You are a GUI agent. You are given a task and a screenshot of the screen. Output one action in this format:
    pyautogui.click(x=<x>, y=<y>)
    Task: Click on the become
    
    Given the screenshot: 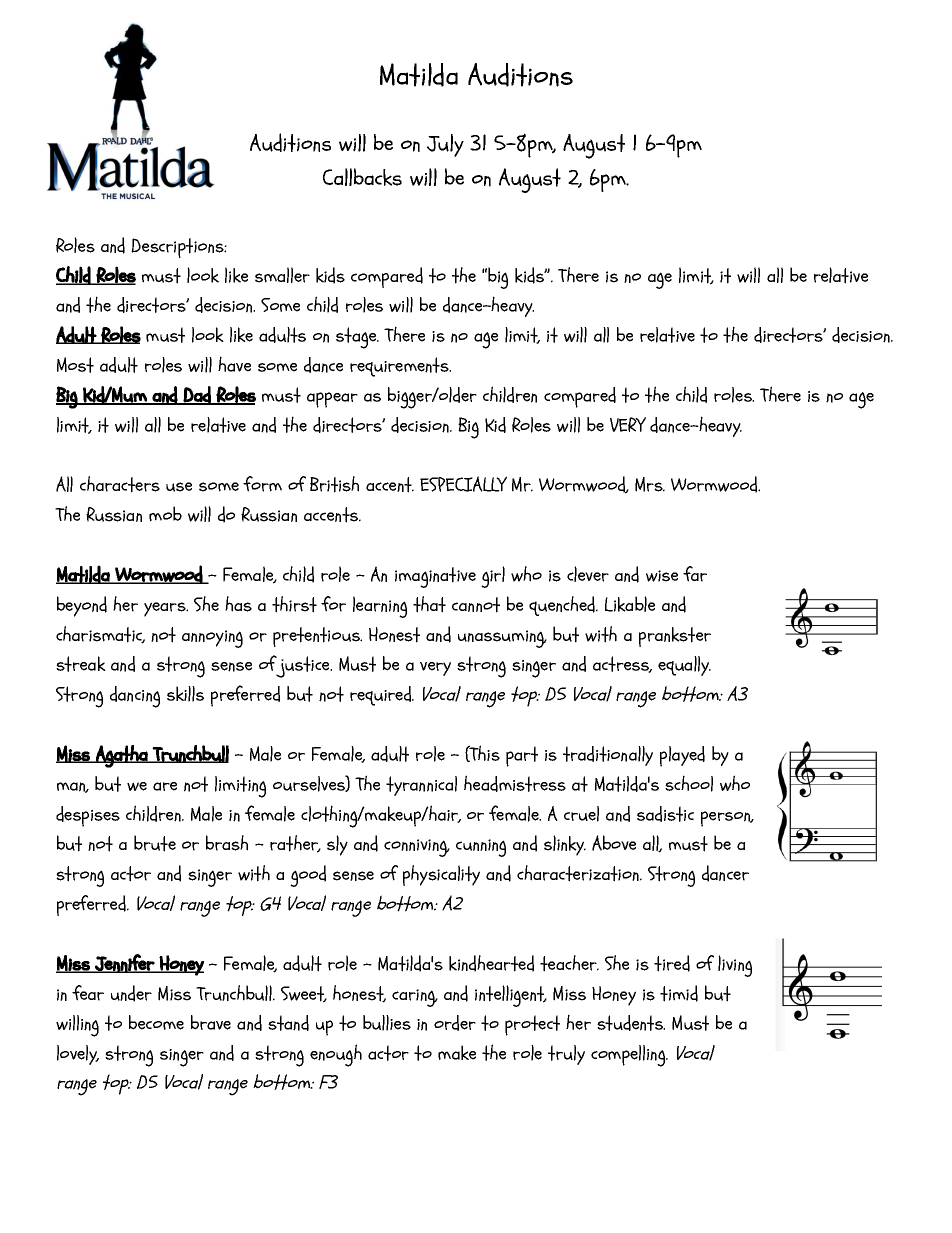 What is the action you would take?
    pyautogui.click(x=156, y=1022)
